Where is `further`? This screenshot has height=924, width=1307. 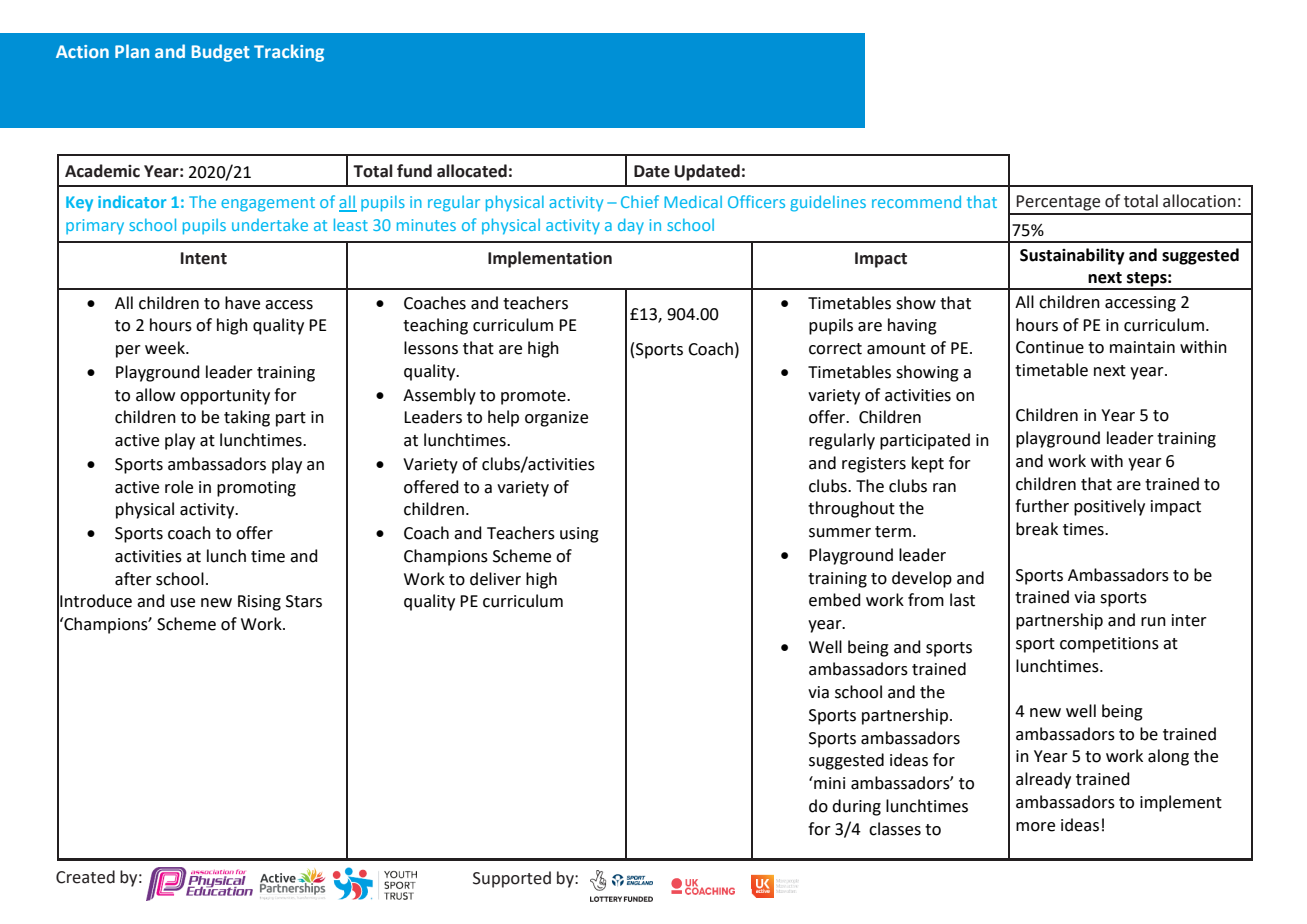 further is located at coordinates (1042, 506).
